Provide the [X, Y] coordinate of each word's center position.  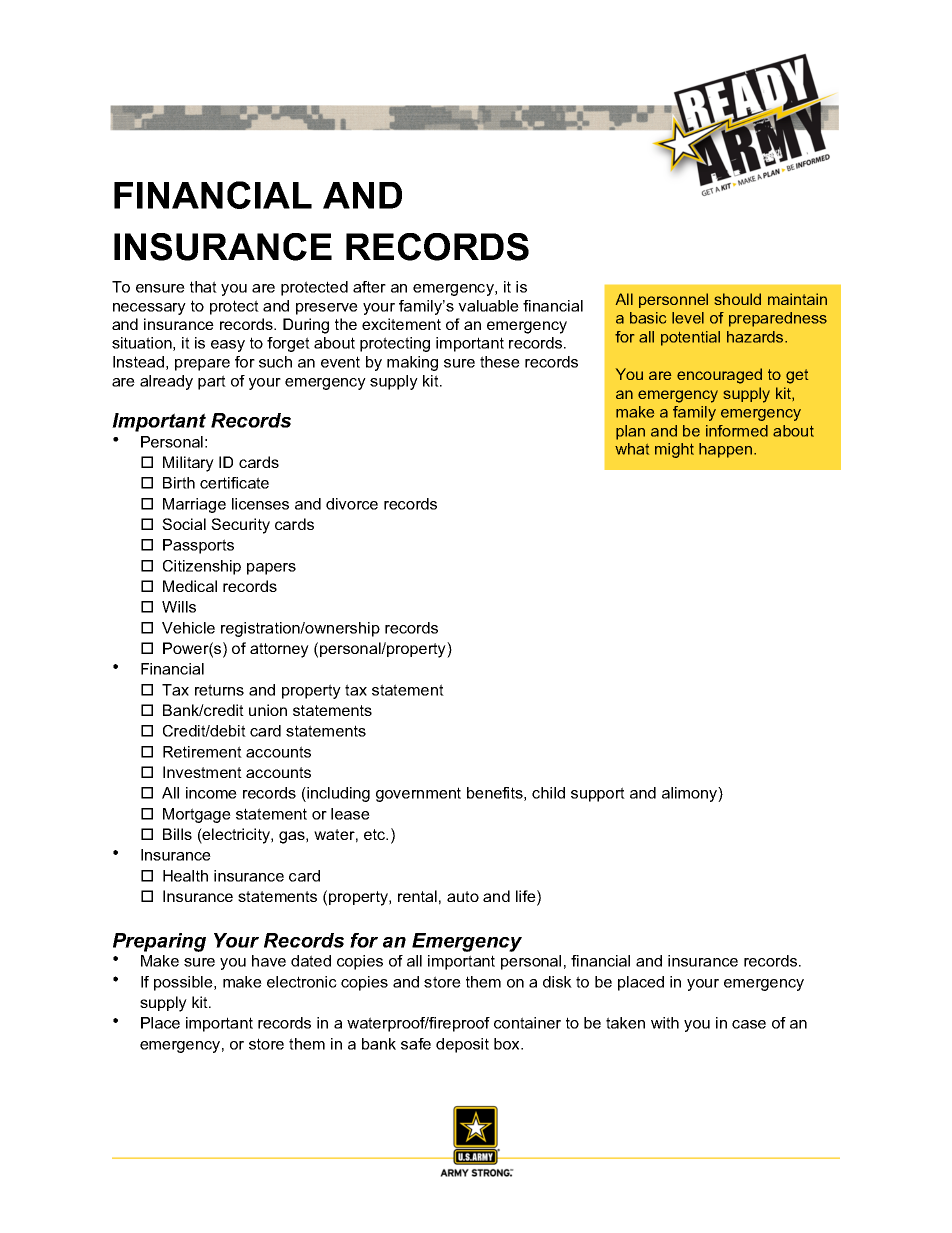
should [738, 299]
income [211, 793]
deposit [462, 1045]
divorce [352, 504]
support [598, 794]
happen [727, 450]
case [749, 1024]
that [203, 287]
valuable [488, 306]
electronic [302, 982]
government [418, 794]
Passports [198, 546]
